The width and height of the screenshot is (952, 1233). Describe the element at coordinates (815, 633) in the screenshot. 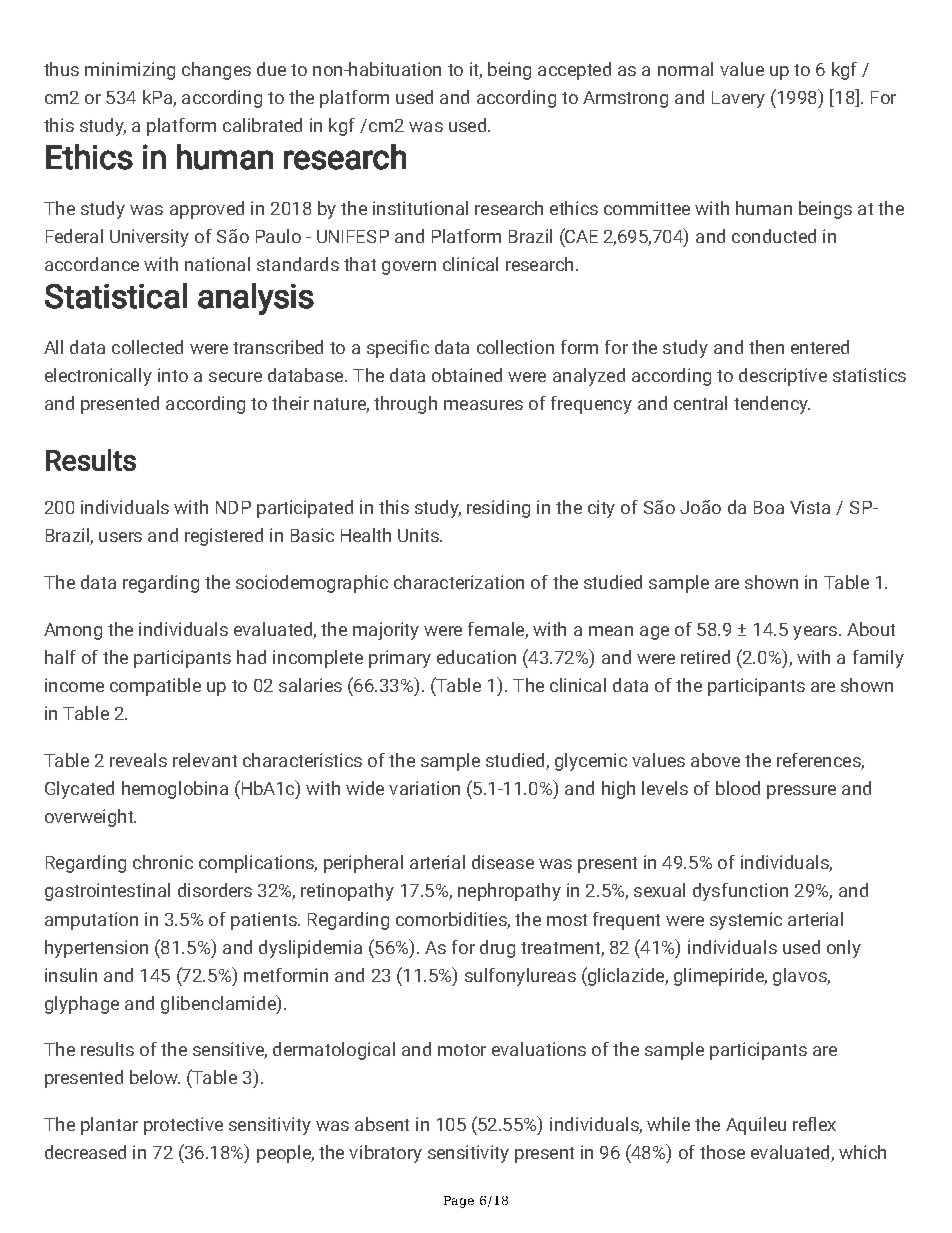

I see `years` at that location.
